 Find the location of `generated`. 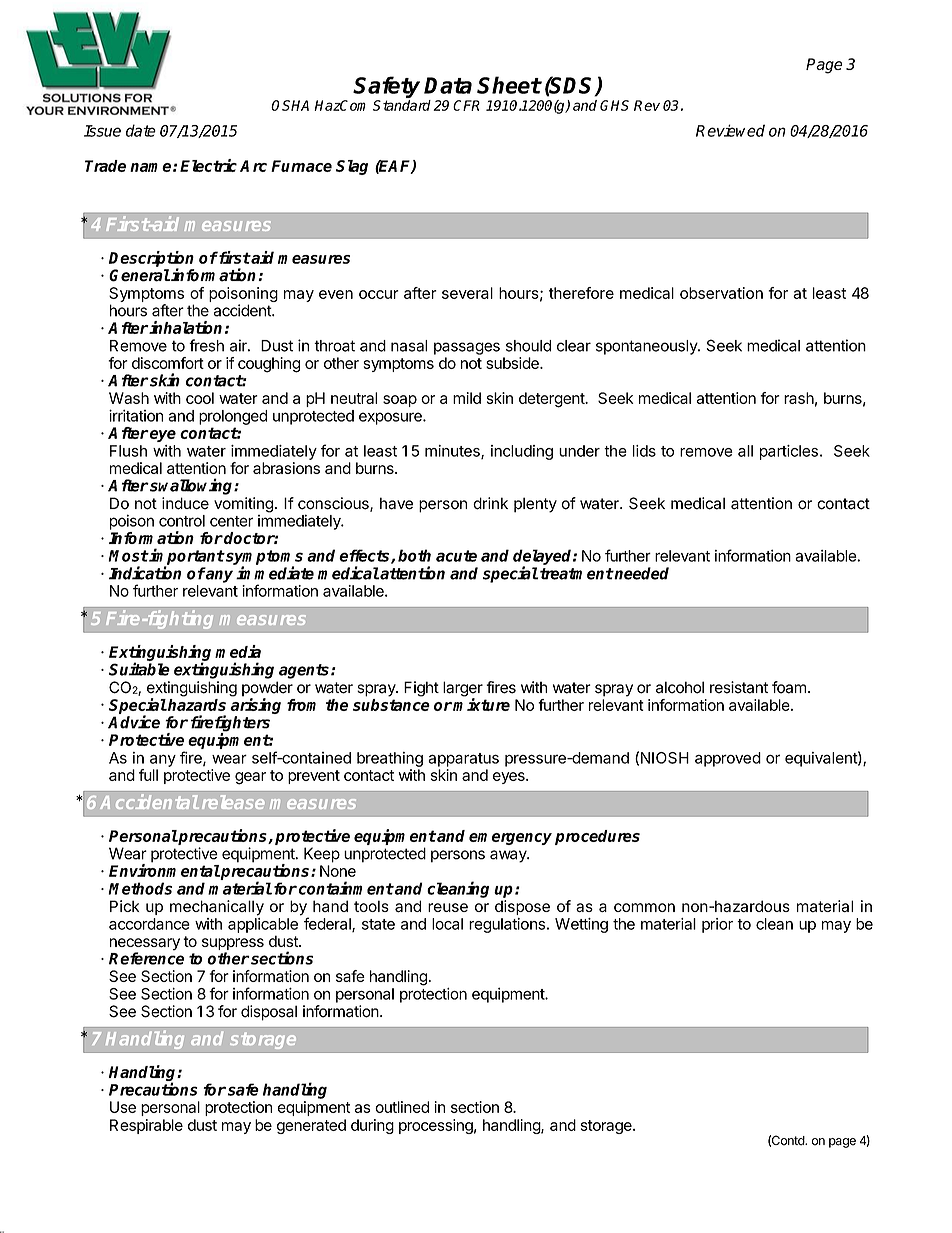

generated is located at coordinates (311, 1126).
